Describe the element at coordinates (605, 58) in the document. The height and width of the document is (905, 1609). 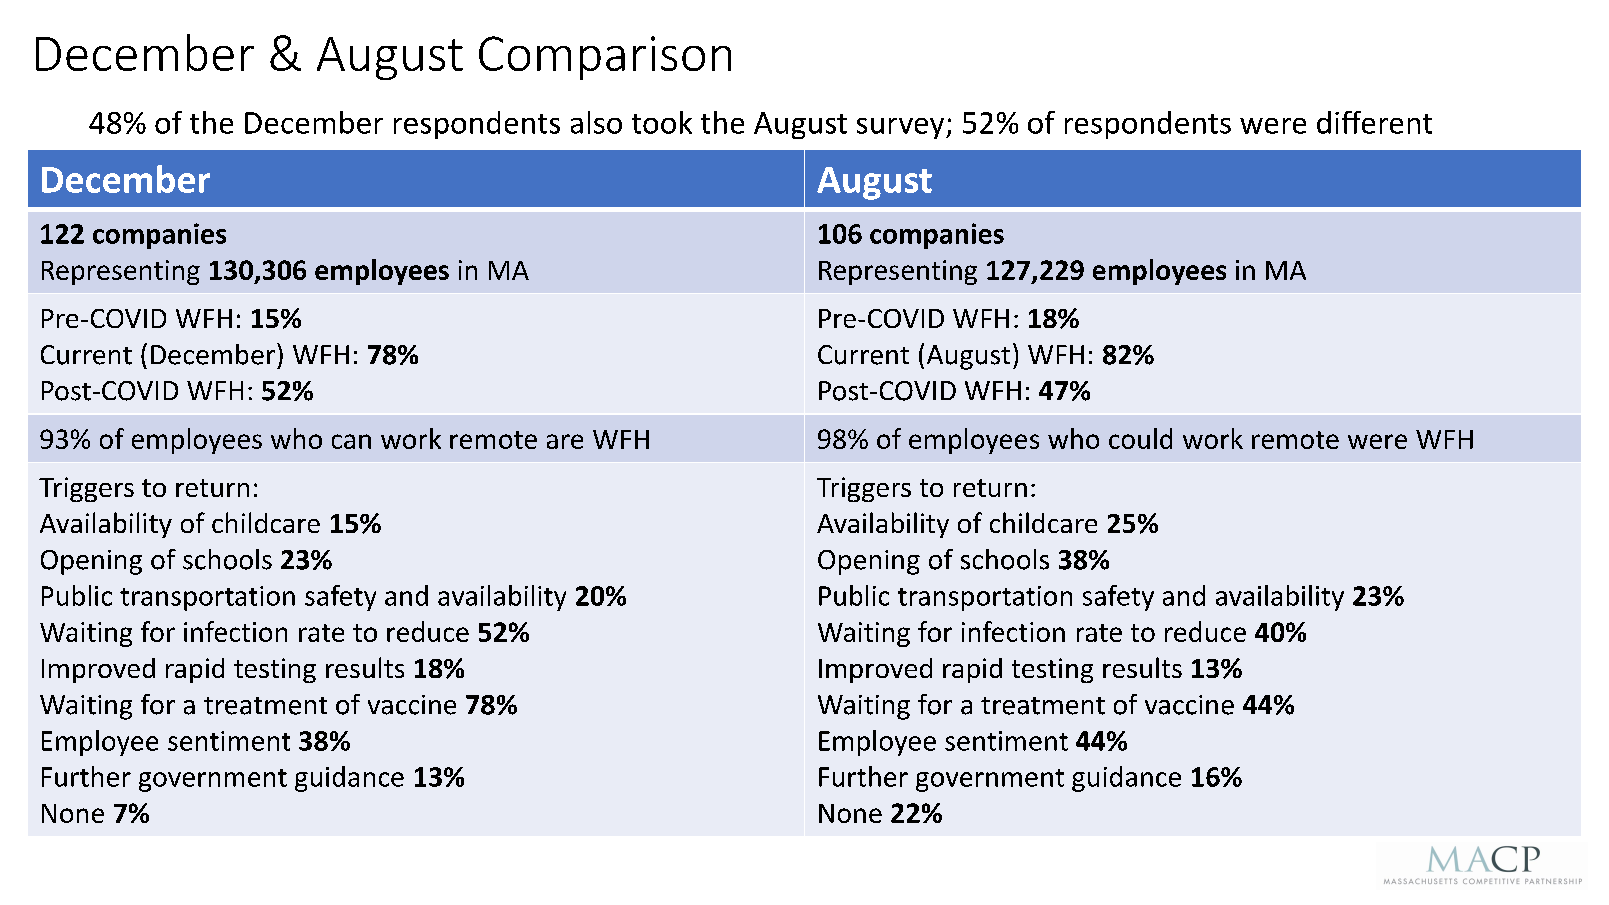
I see `Comparison` at that location.
